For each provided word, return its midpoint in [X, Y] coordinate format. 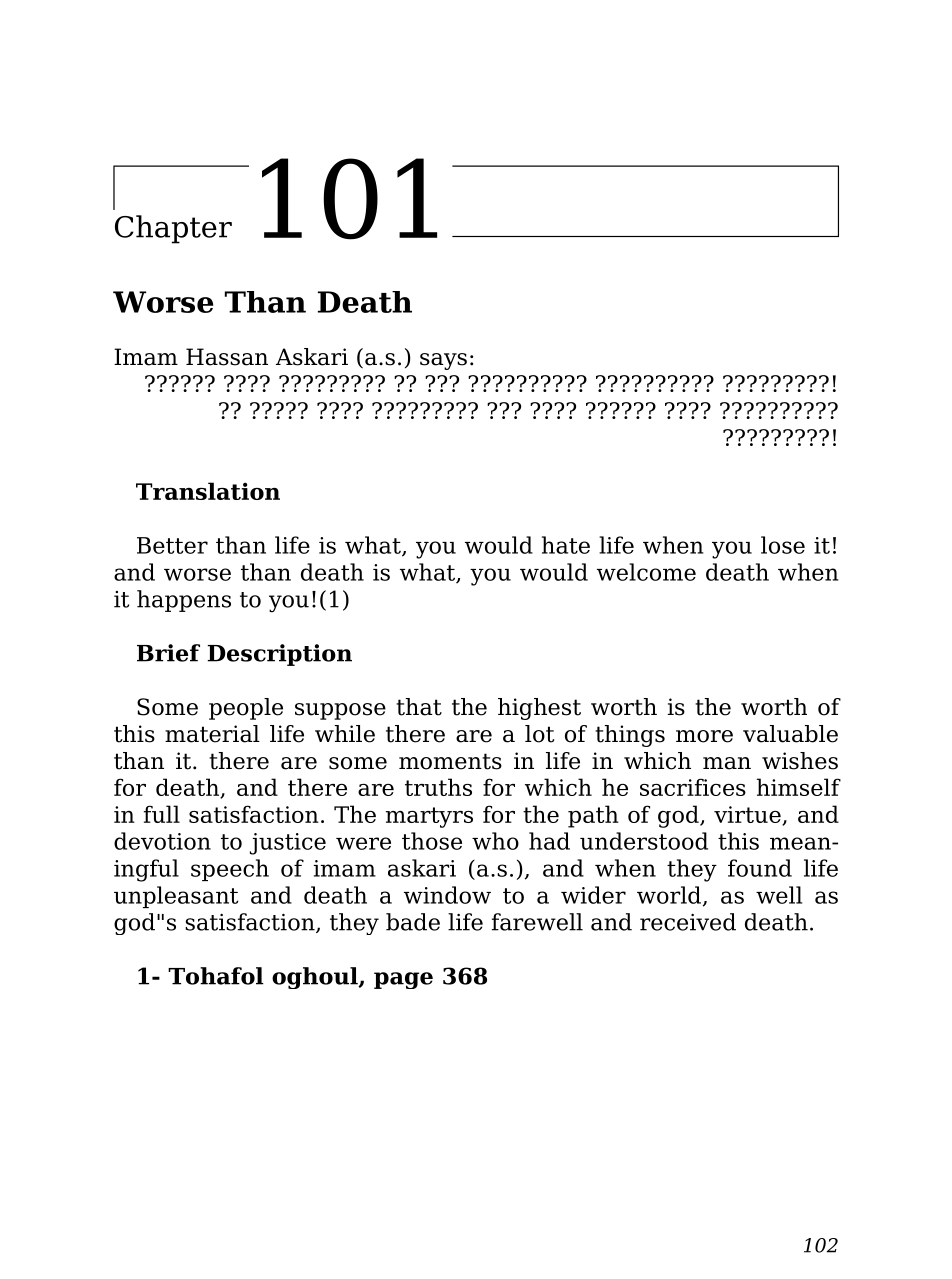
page [403, 980]
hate [566, 545]
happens [184, 601]
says [443, 361]
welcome [646, 572]
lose [783, 545]
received [688, 922]
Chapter [173, 229]
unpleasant [176, 897]
